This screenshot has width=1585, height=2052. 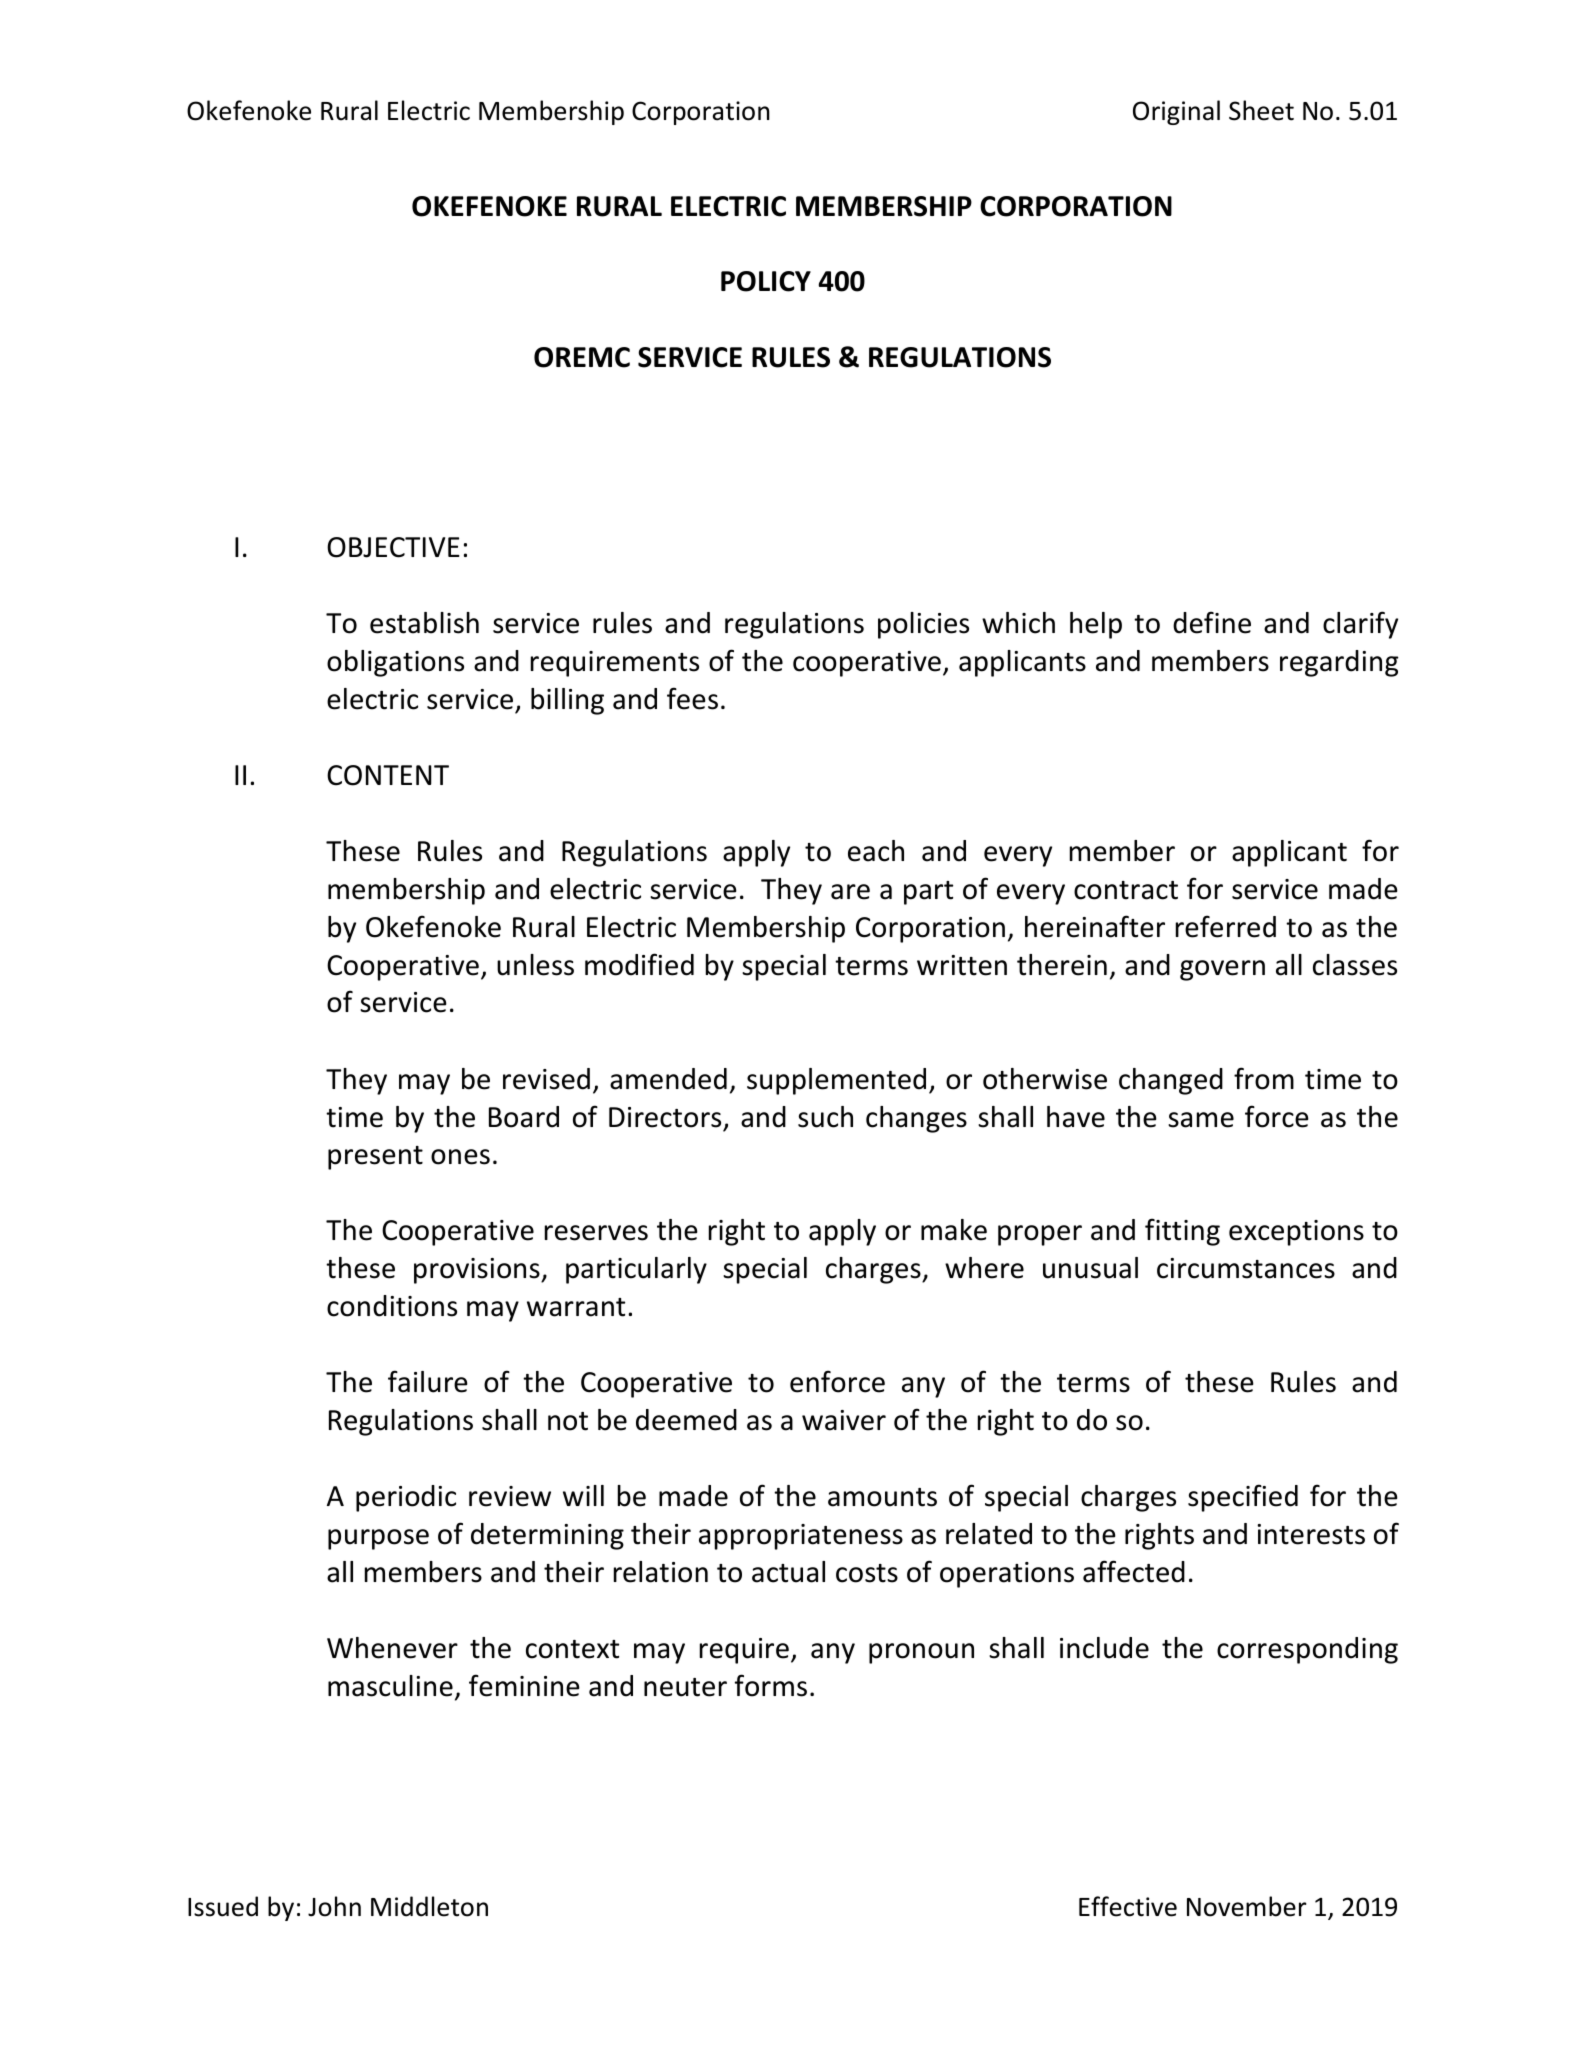 What do you see at coordinates (334, 1906) in the screenshot?
I see `John` at bounding box center [334, 1906].
